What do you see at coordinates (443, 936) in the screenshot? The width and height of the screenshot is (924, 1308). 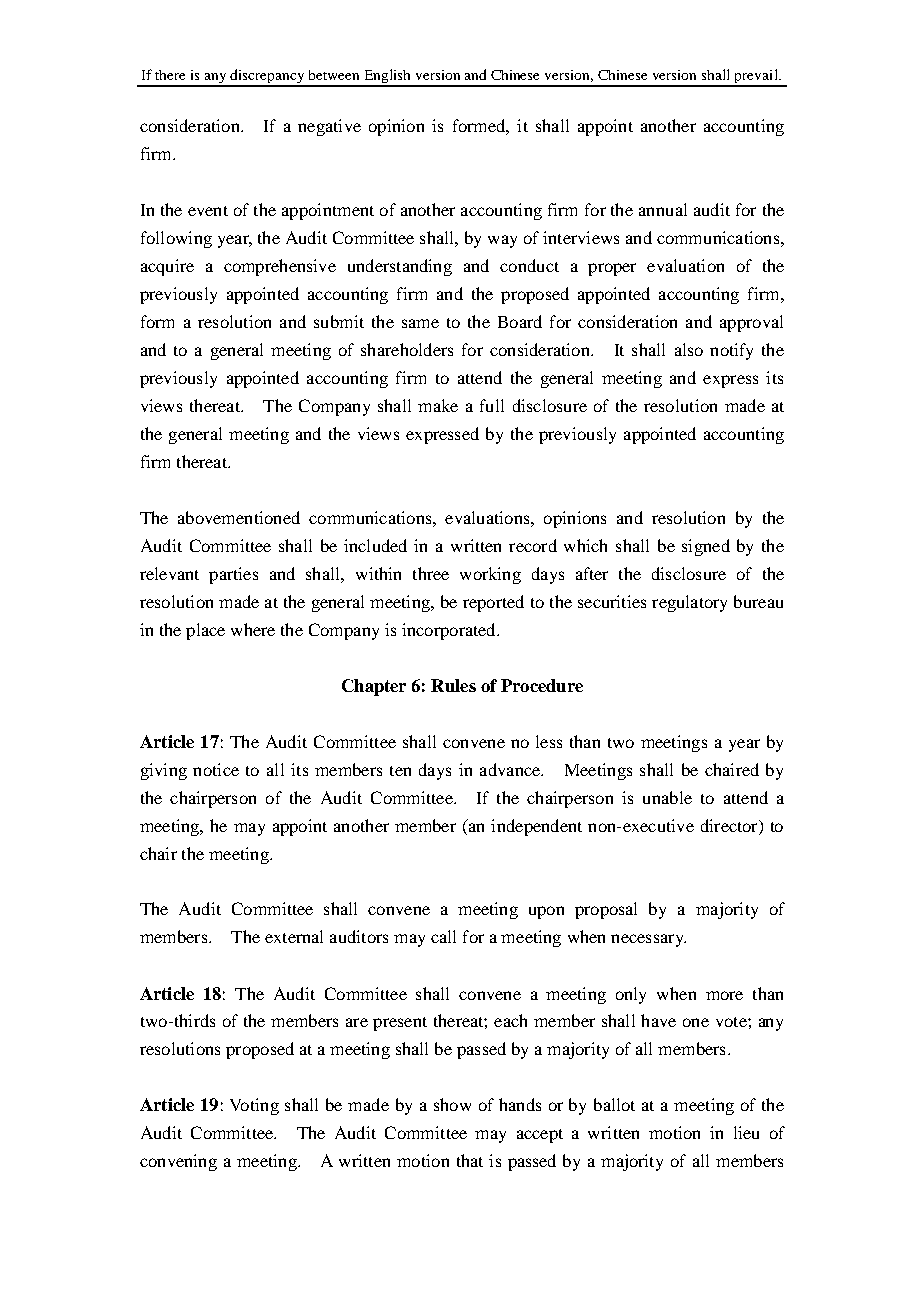 I see `call` at bounding box center [443, 936].
